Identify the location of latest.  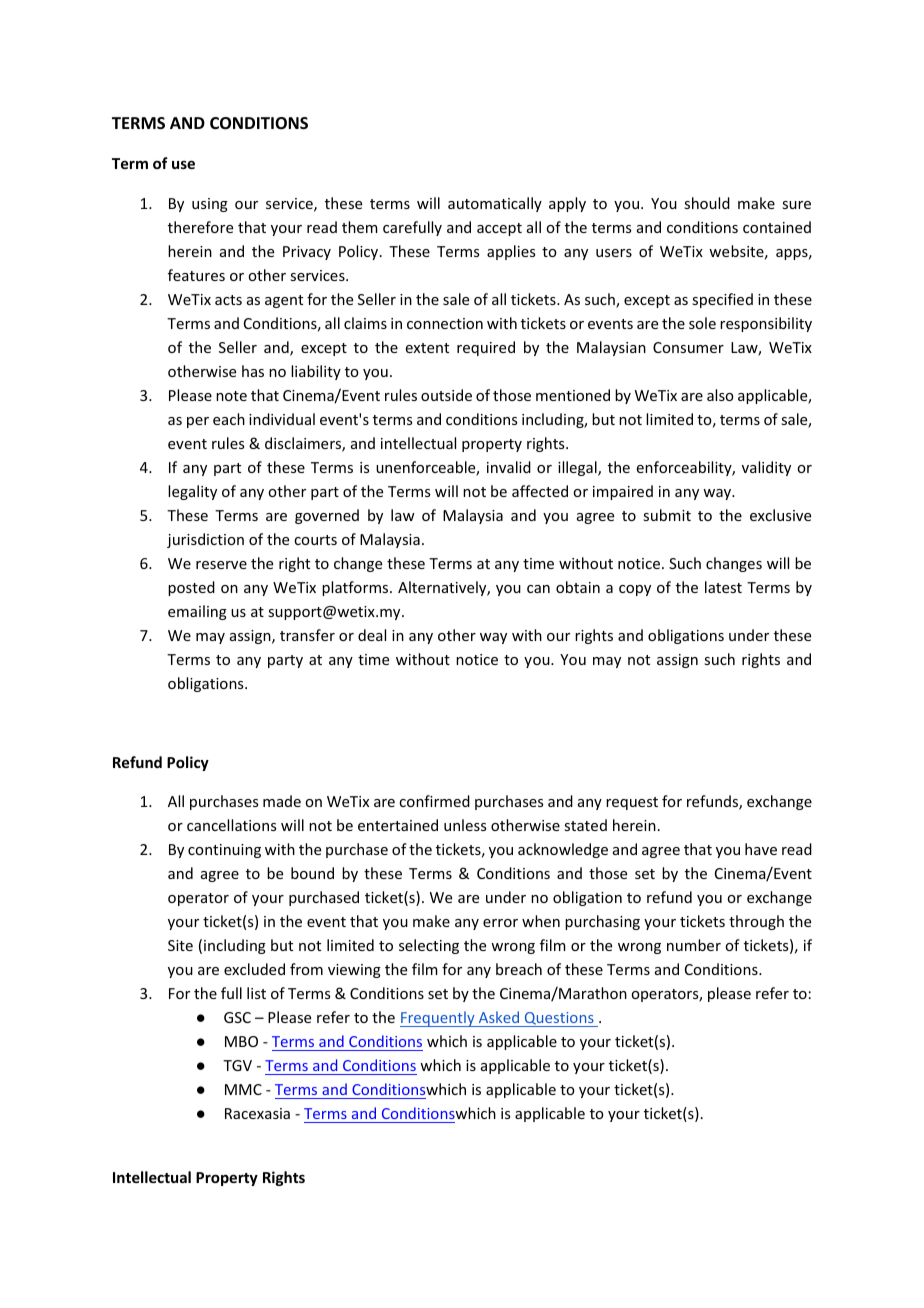
(723, 587).
